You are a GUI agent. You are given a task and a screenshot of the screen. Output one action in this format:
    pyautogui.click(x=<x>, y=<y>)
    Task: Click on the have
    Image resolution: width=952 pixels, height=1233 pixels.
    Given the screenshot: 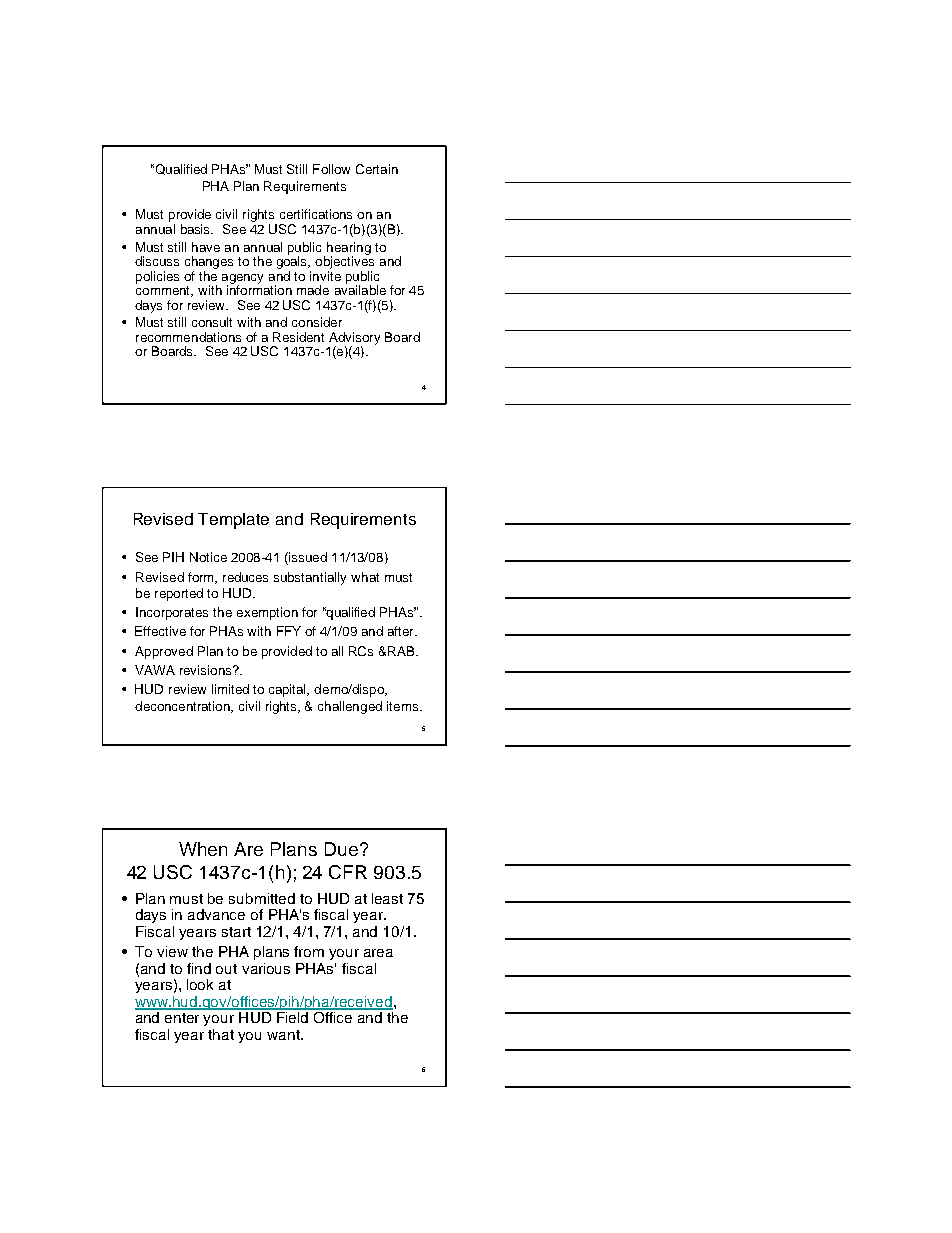 What is the action you would take?
    pyautogui.click(x=206, y=247)
